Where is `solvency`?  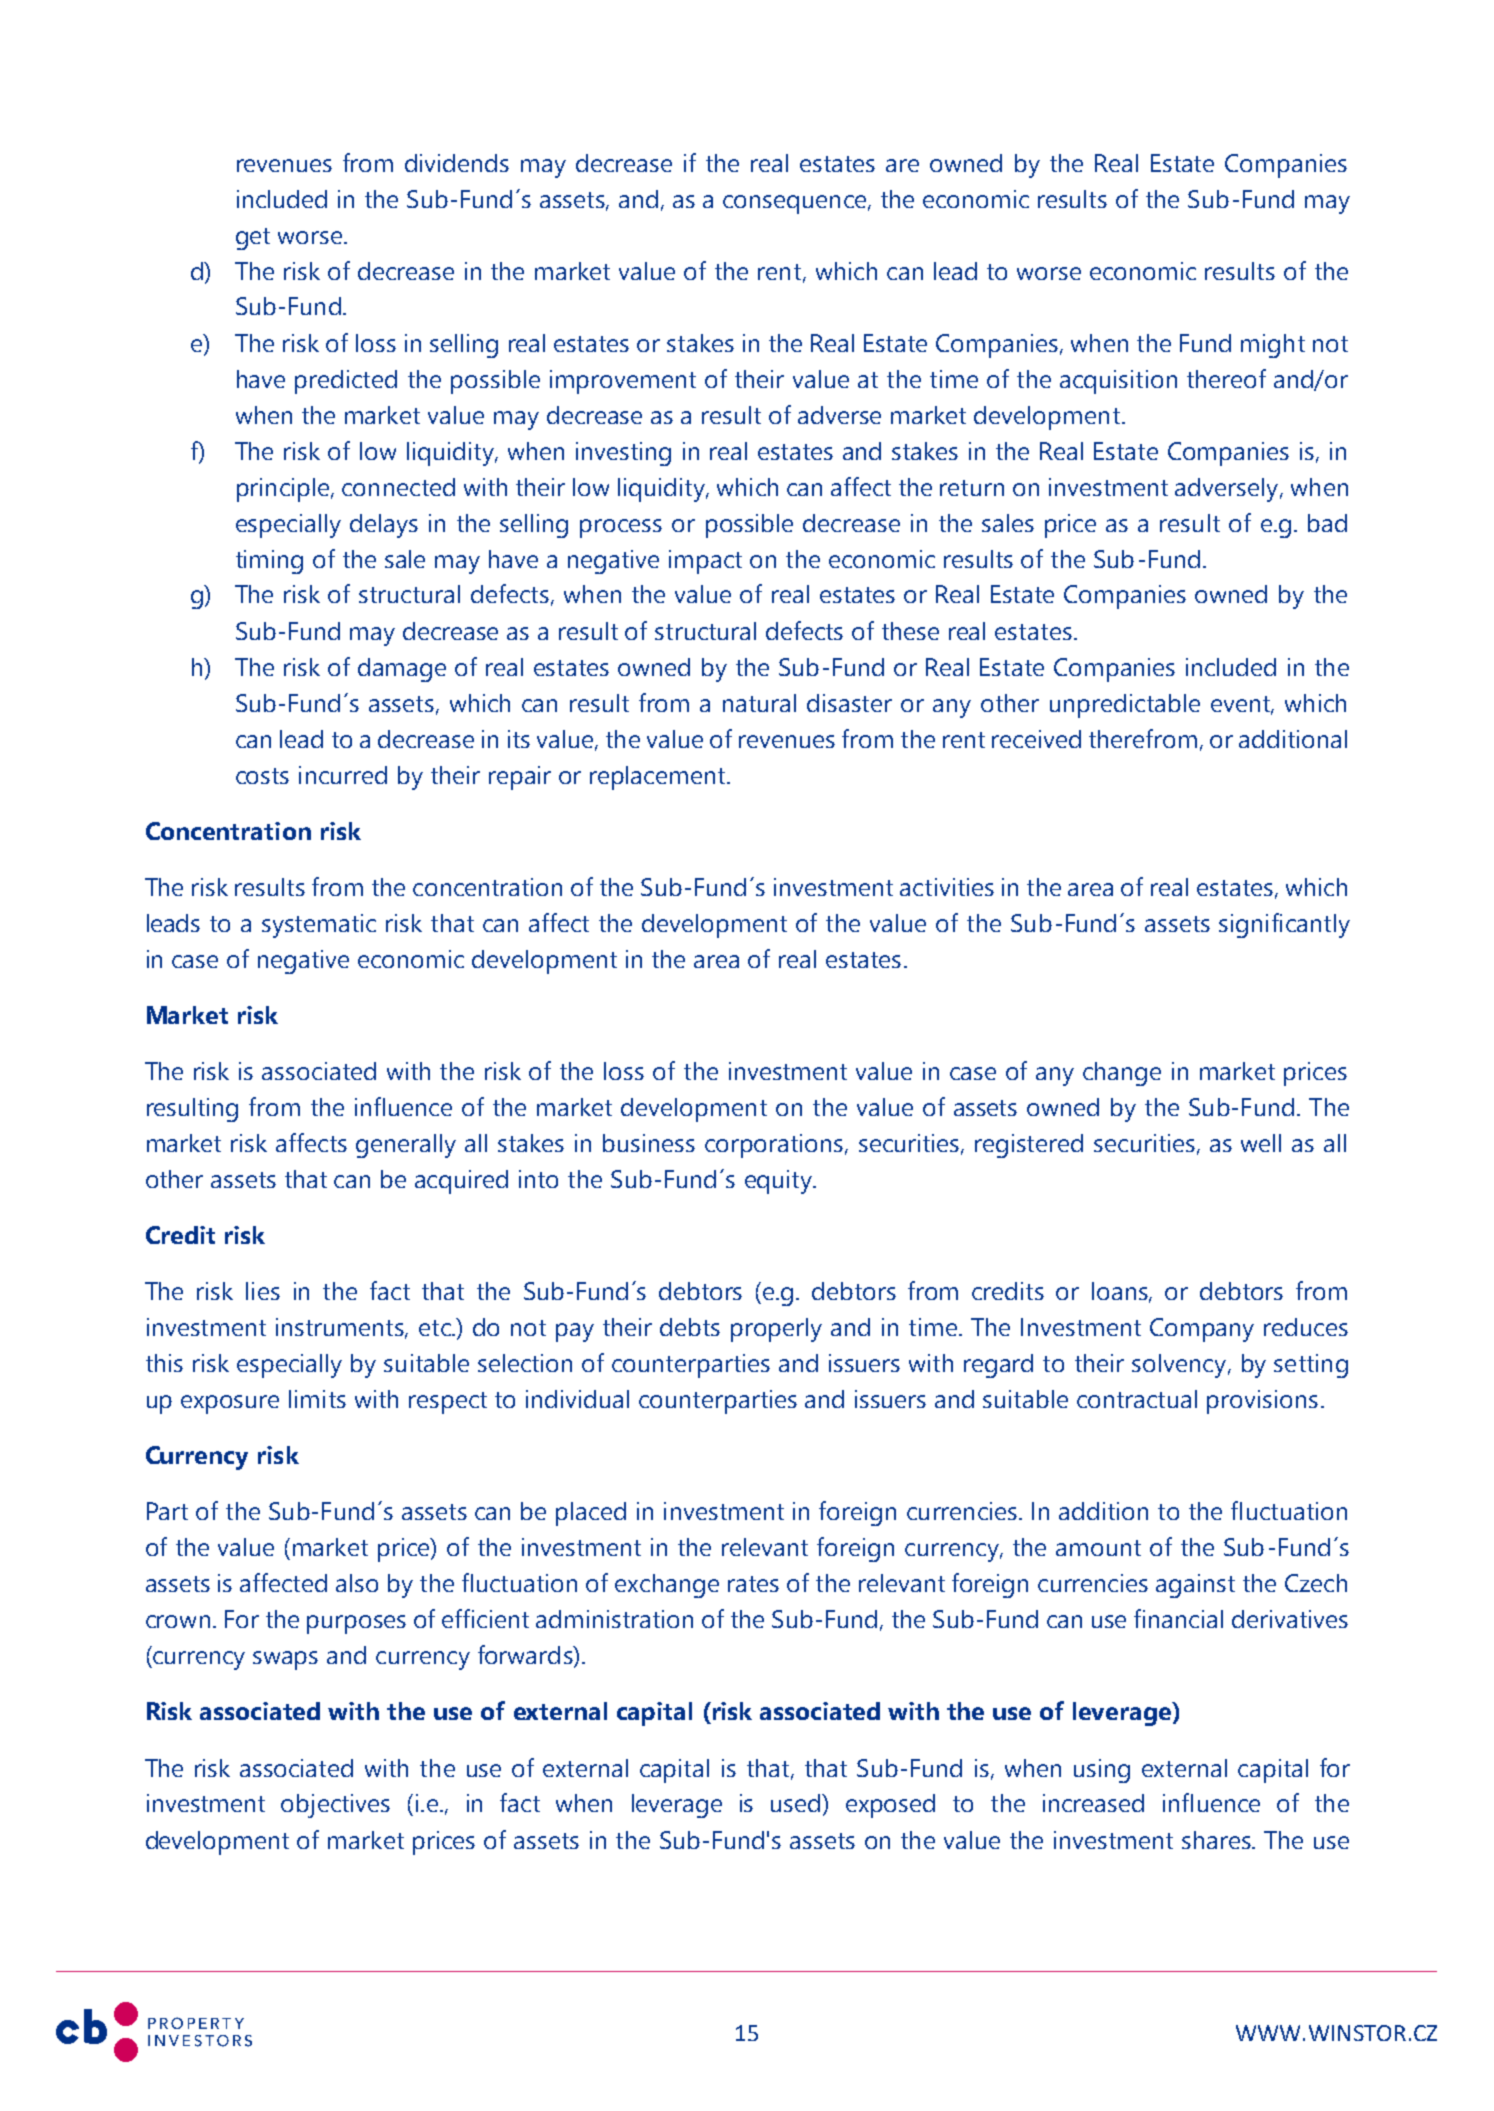 solvency is located at coordinates (1179, 1366).
